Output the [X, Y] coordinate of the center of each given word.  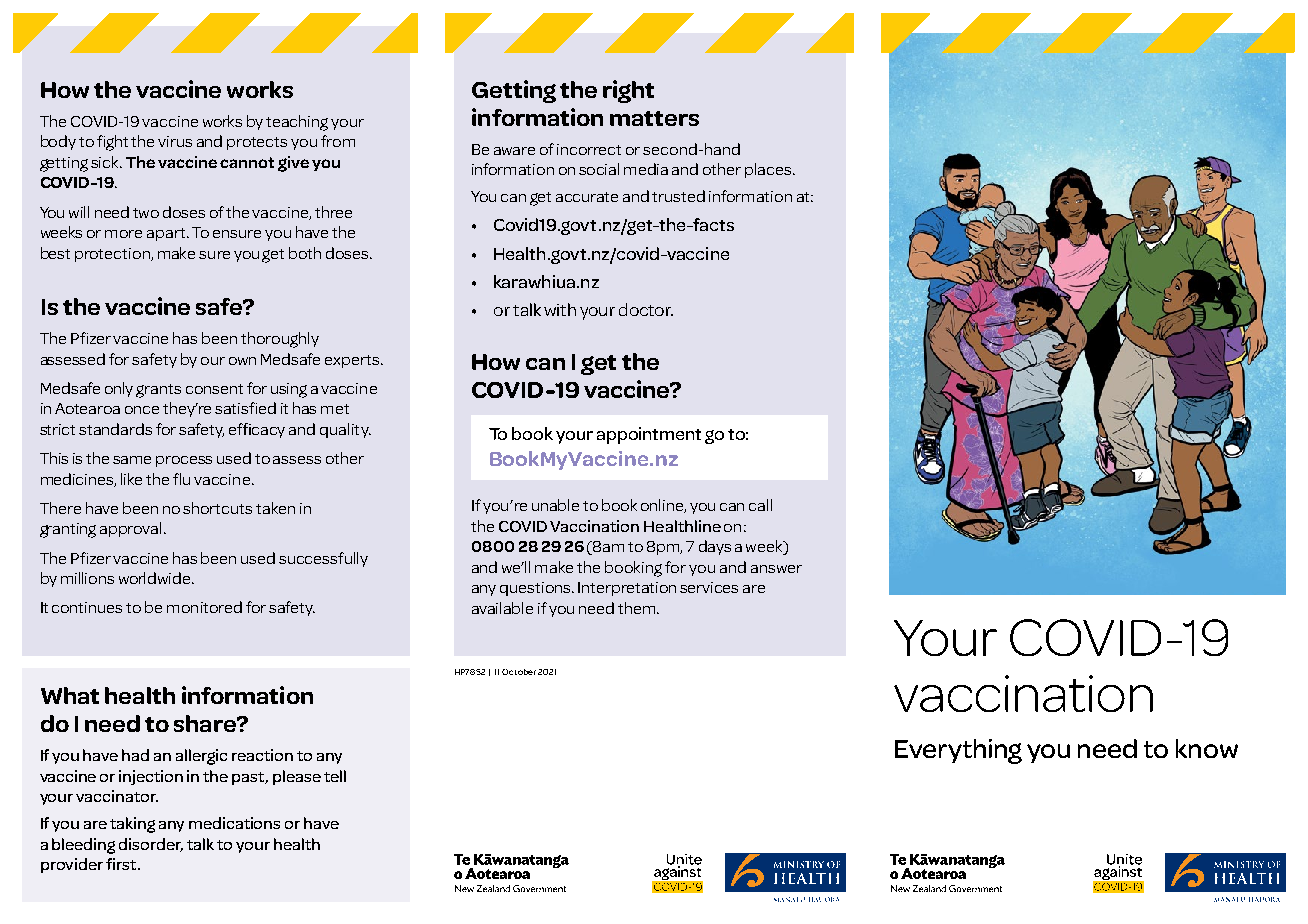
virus [175, 141]
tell [335, 776]
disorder [151, 845]
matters [654, 118]
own [242, 361]
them [638, 608]
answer [776, 569]
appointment [649, 435]
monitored [204, 607]
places [769, 170]
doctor [646, 309]
